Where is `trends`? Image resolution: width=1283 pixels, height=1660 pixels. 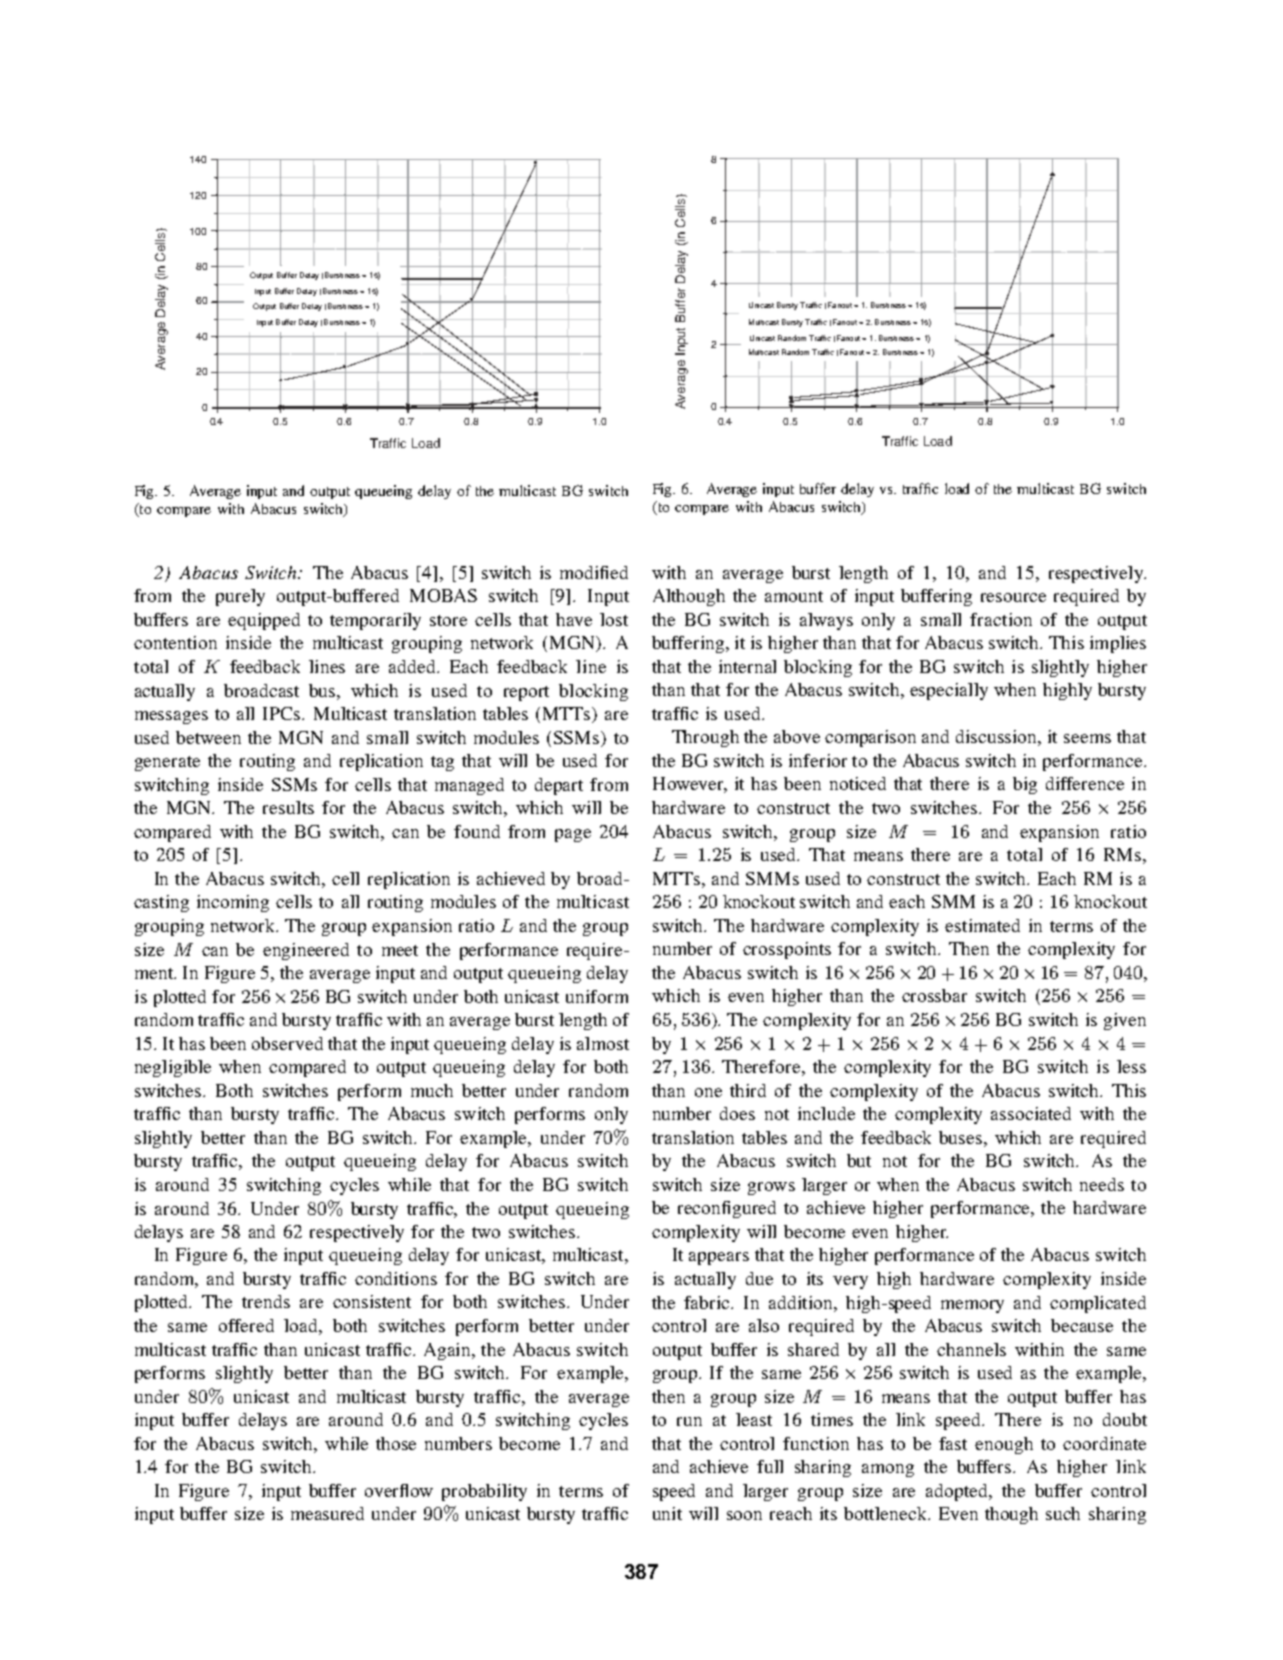
trends is located at coordinates (266, 1301).
